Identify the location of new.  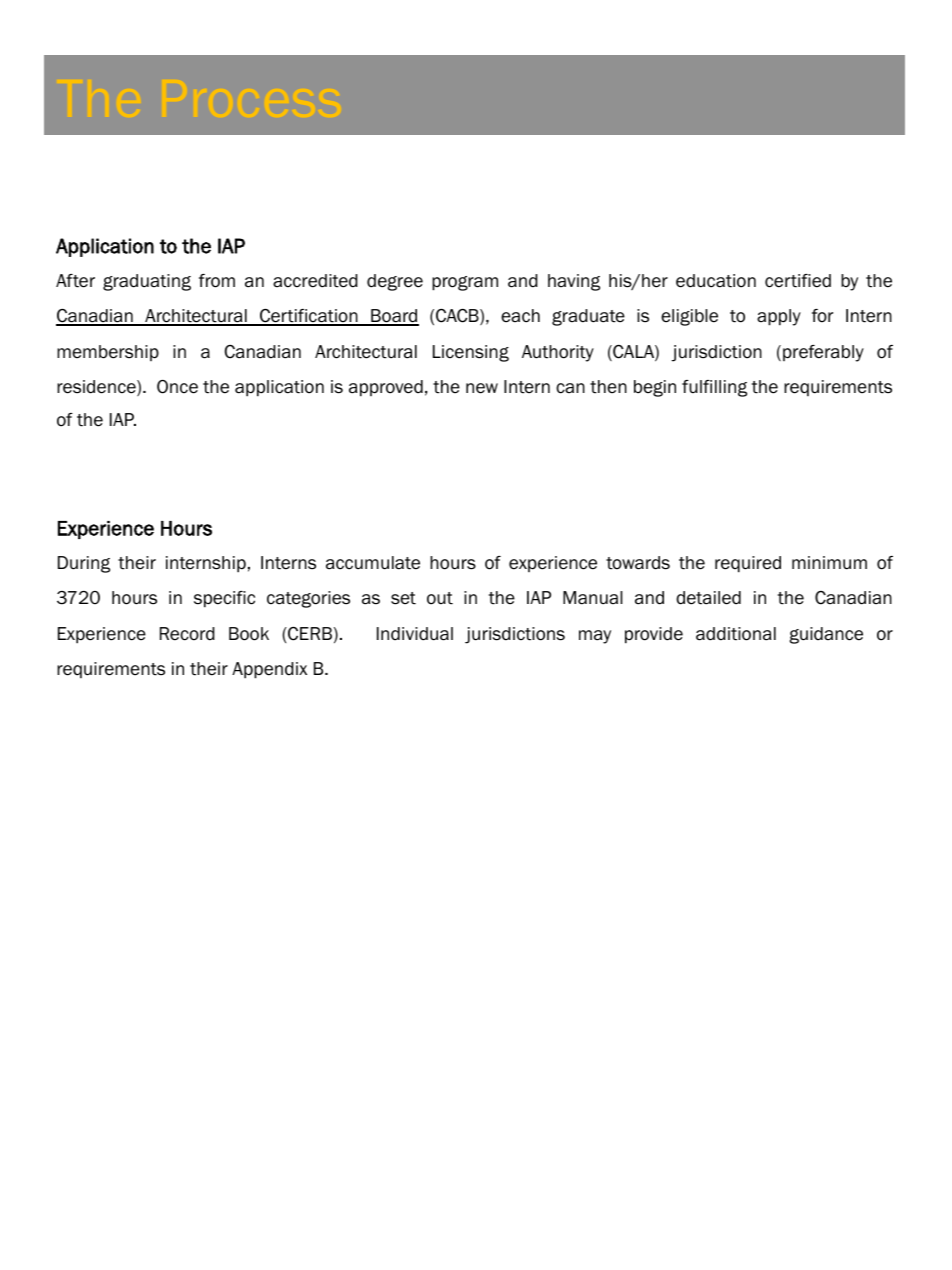
(482, 388).
